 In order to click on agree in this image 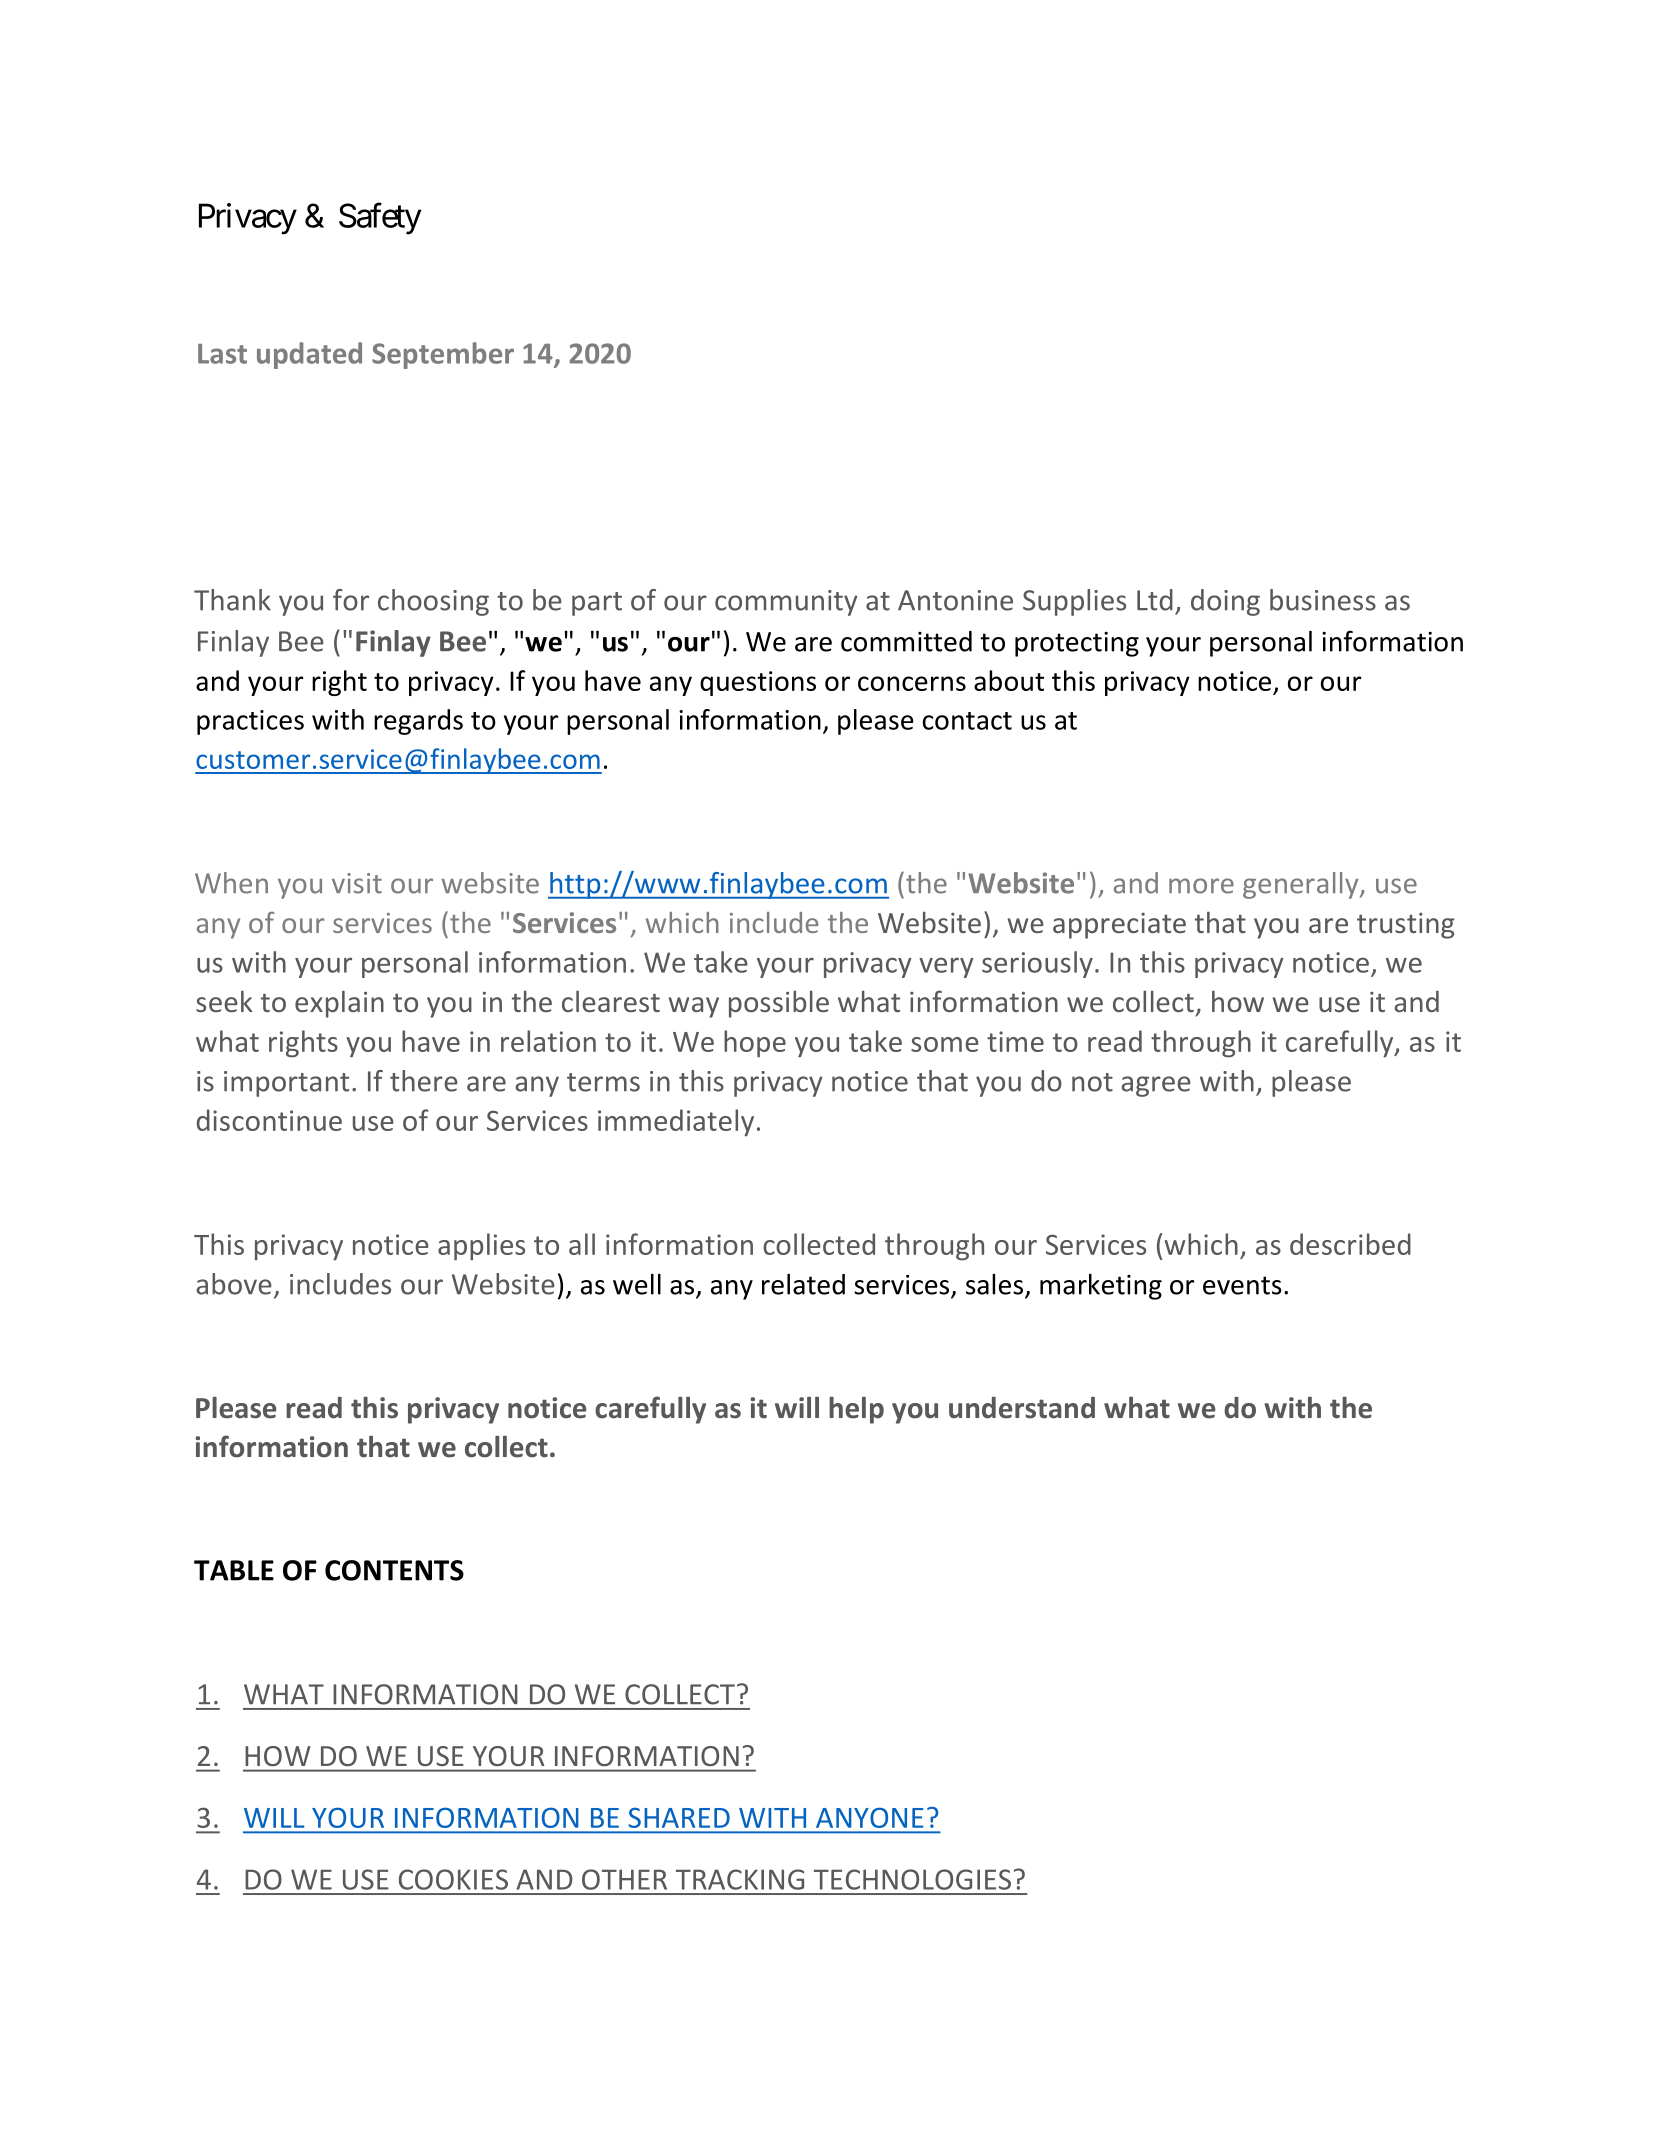, I will do `click(1156, 1086)`.
